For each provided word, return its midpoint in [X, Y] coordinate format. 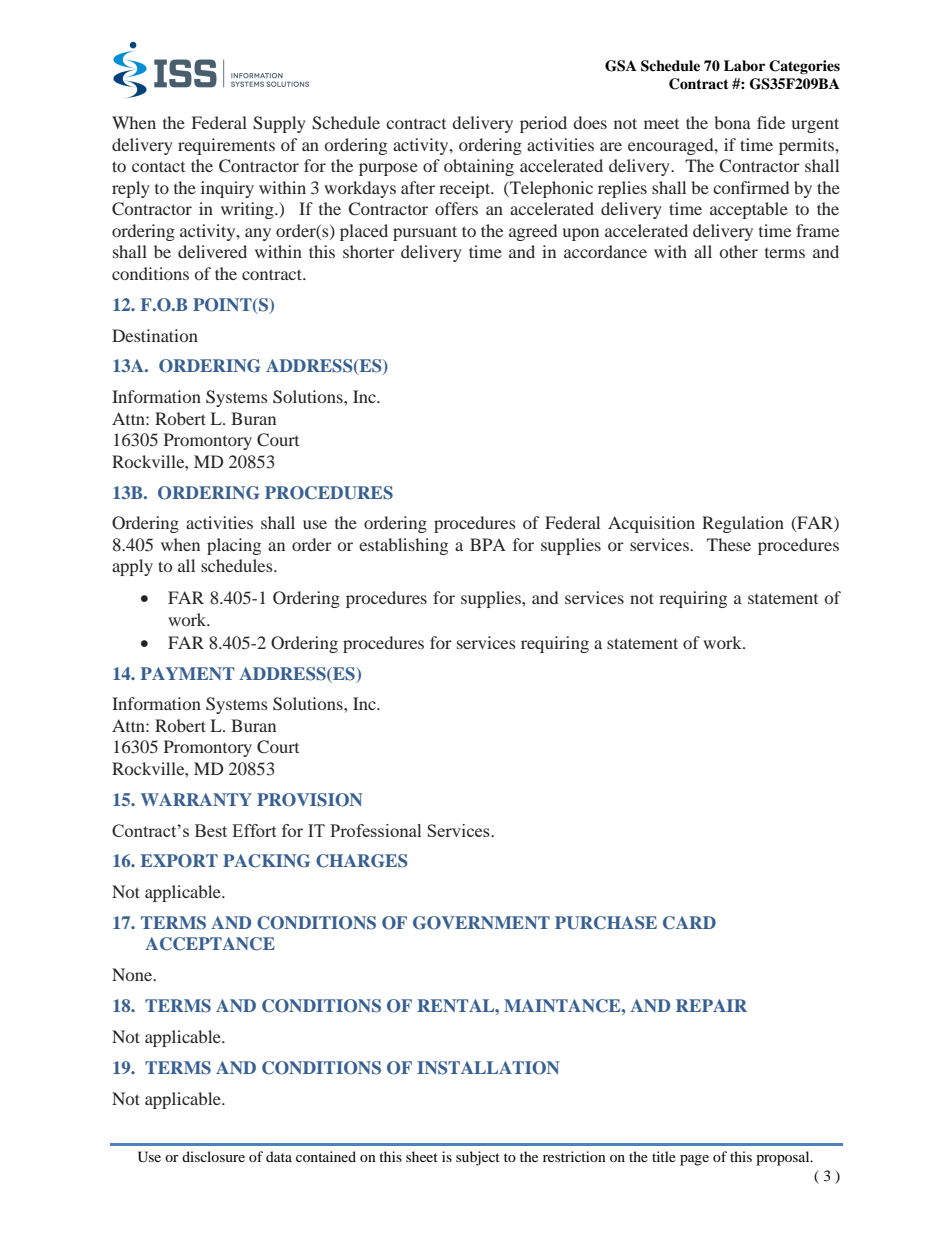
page [694, 1160]
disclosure [213, 1156]
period [543, 124]
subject [478, 1158]
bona [732, 122]
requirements [226, 146]
